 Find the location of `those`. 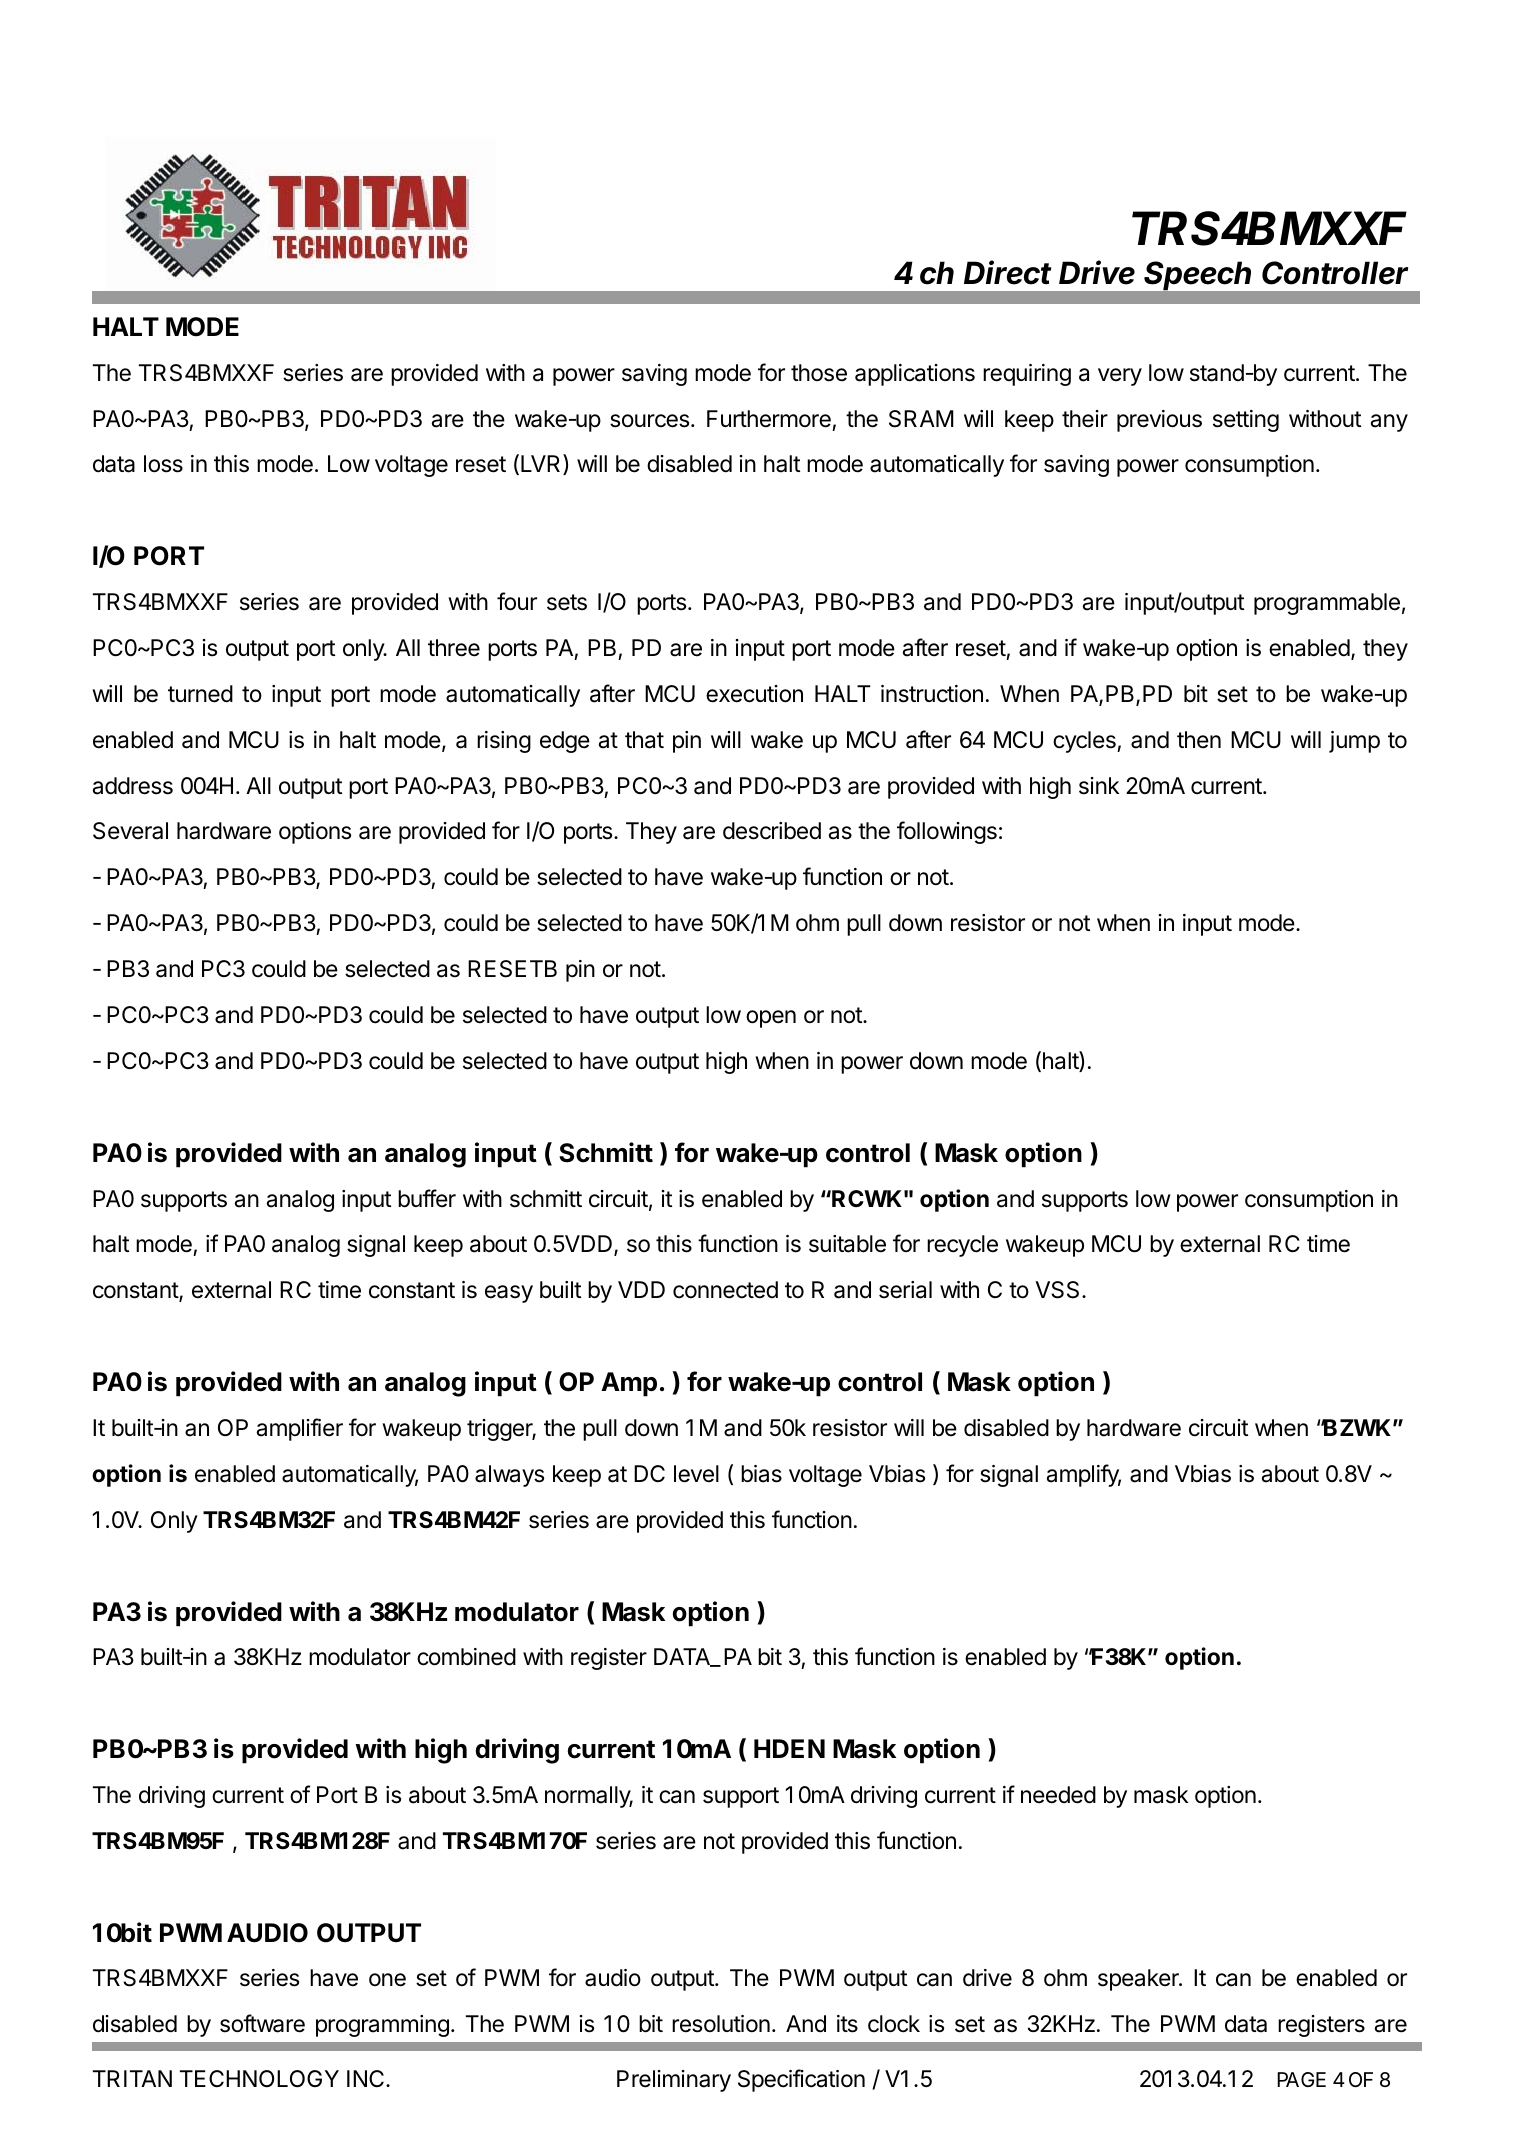

those is located at coordinates (819, 373).
